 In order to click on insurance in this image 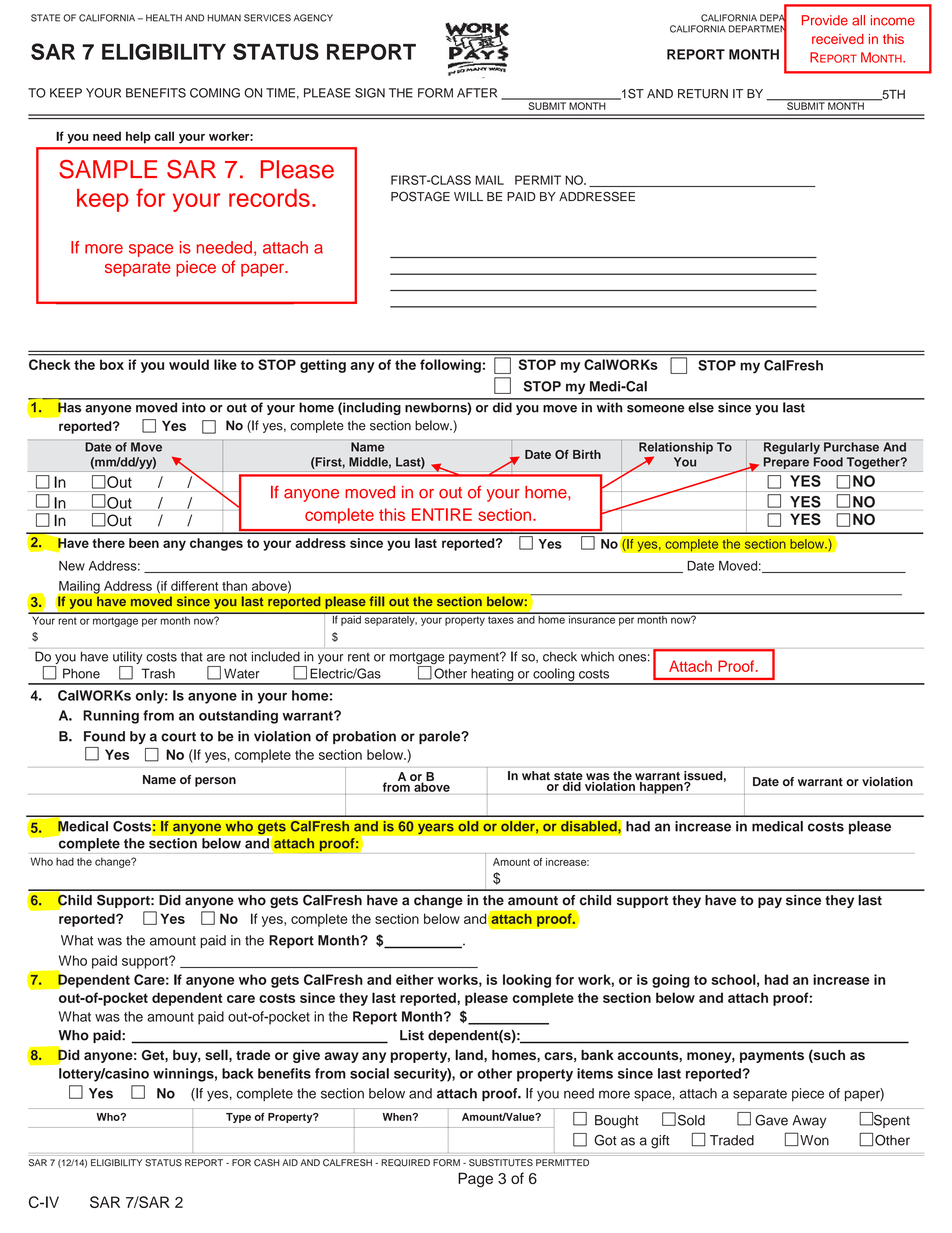, I will do `click(592, 618)`.
